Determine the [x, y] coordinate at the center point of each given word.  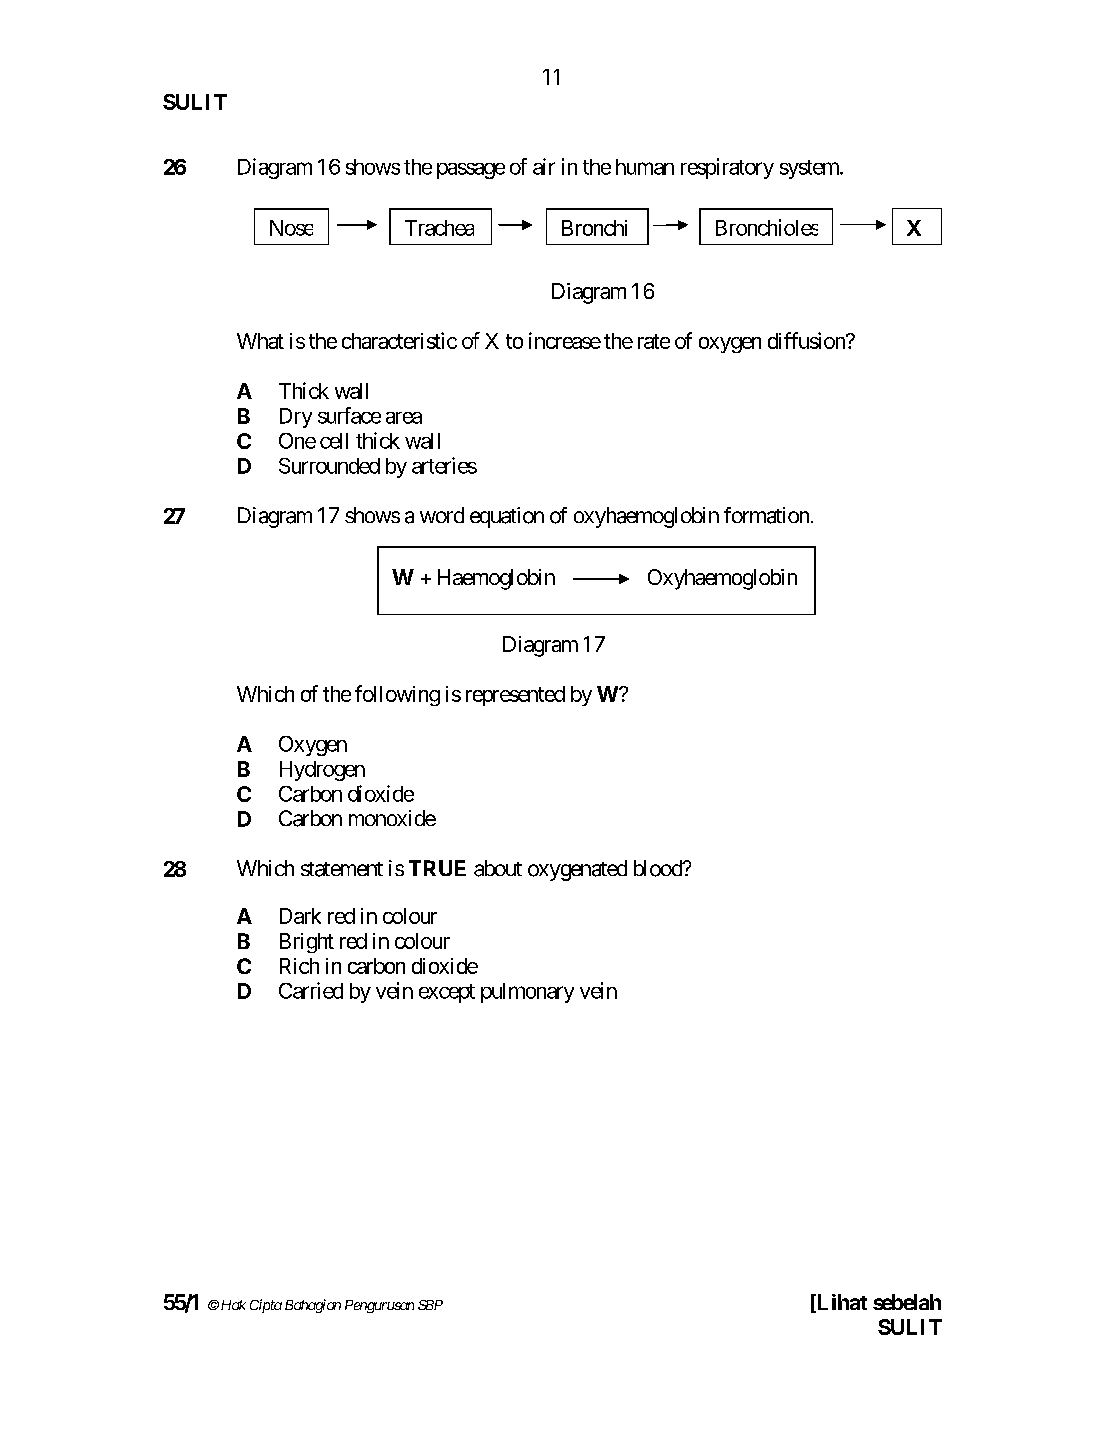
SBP [430, 1305]
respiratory [727, 168]
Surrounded [329, 466]
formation [766, 515]
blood [659, 868]
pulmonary [527, 993]
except [447, 993]
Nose [291, 228]
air [544, 166]
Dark [300, 916]
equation [507, 517]
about [498, 868]
